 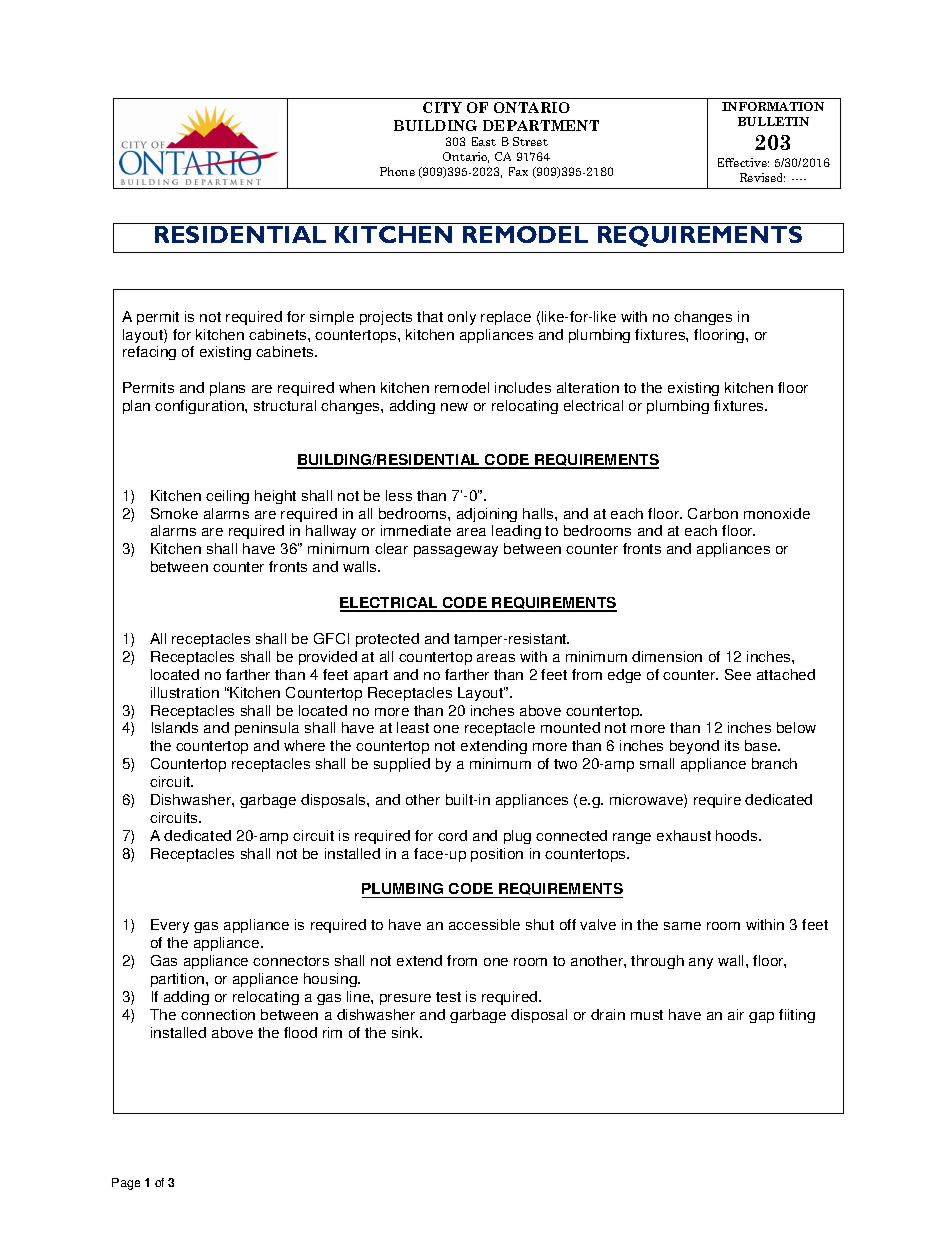 I want to click on configuration, so click(x=200, y=407).
